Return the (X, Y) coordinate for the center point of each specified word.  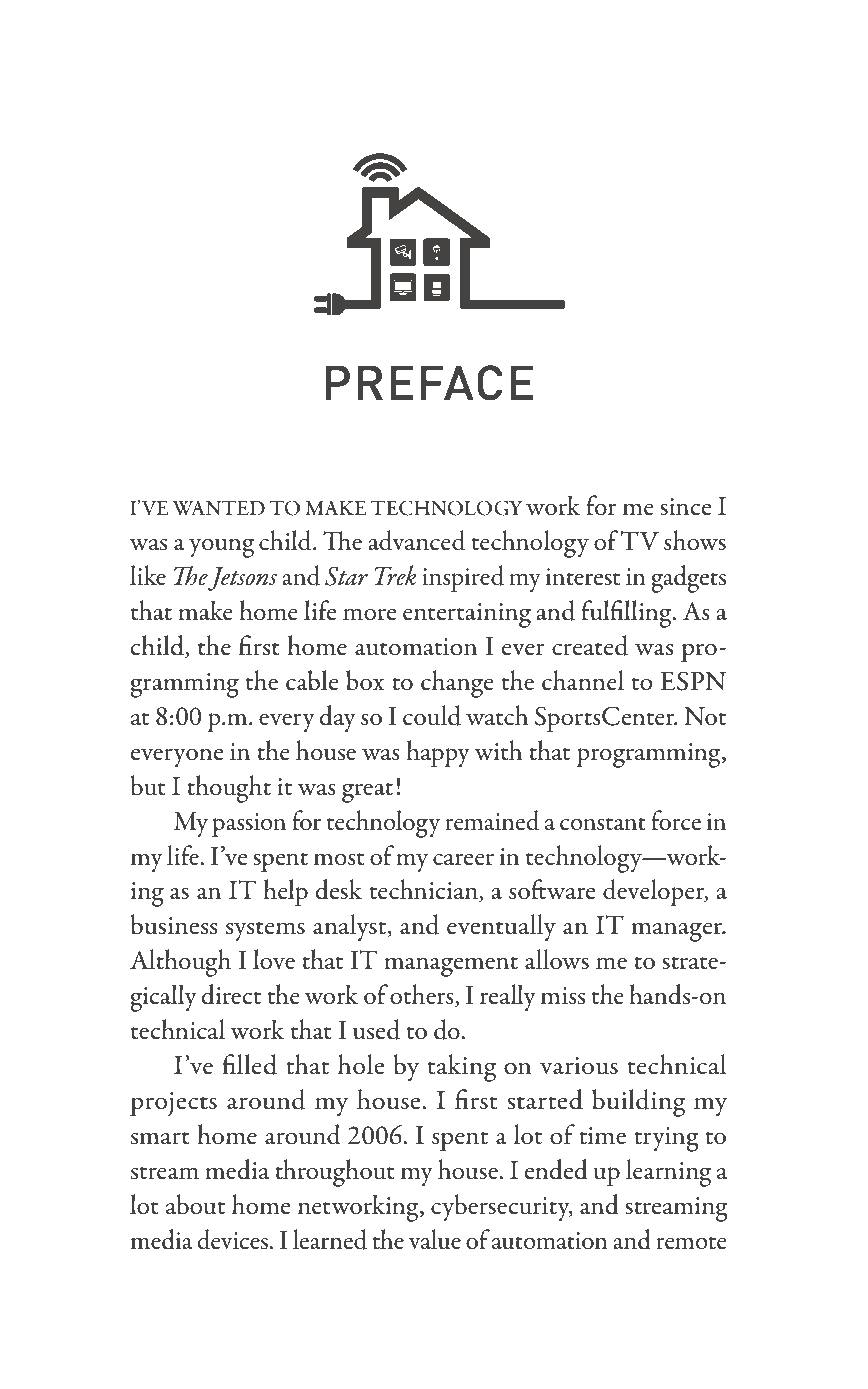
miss (563, 996)
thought (229, 789)
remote (691, 1243)
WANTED (218, 508)
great (367, 792)
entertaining (467, 615)
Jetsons (242, 579)
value (435, 1239)
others (423, 995)
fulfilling (627, 614)
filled (249, 1064)
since (685, 507)
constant (603, 824)
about (195, 1204)
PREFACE (429, 383)
